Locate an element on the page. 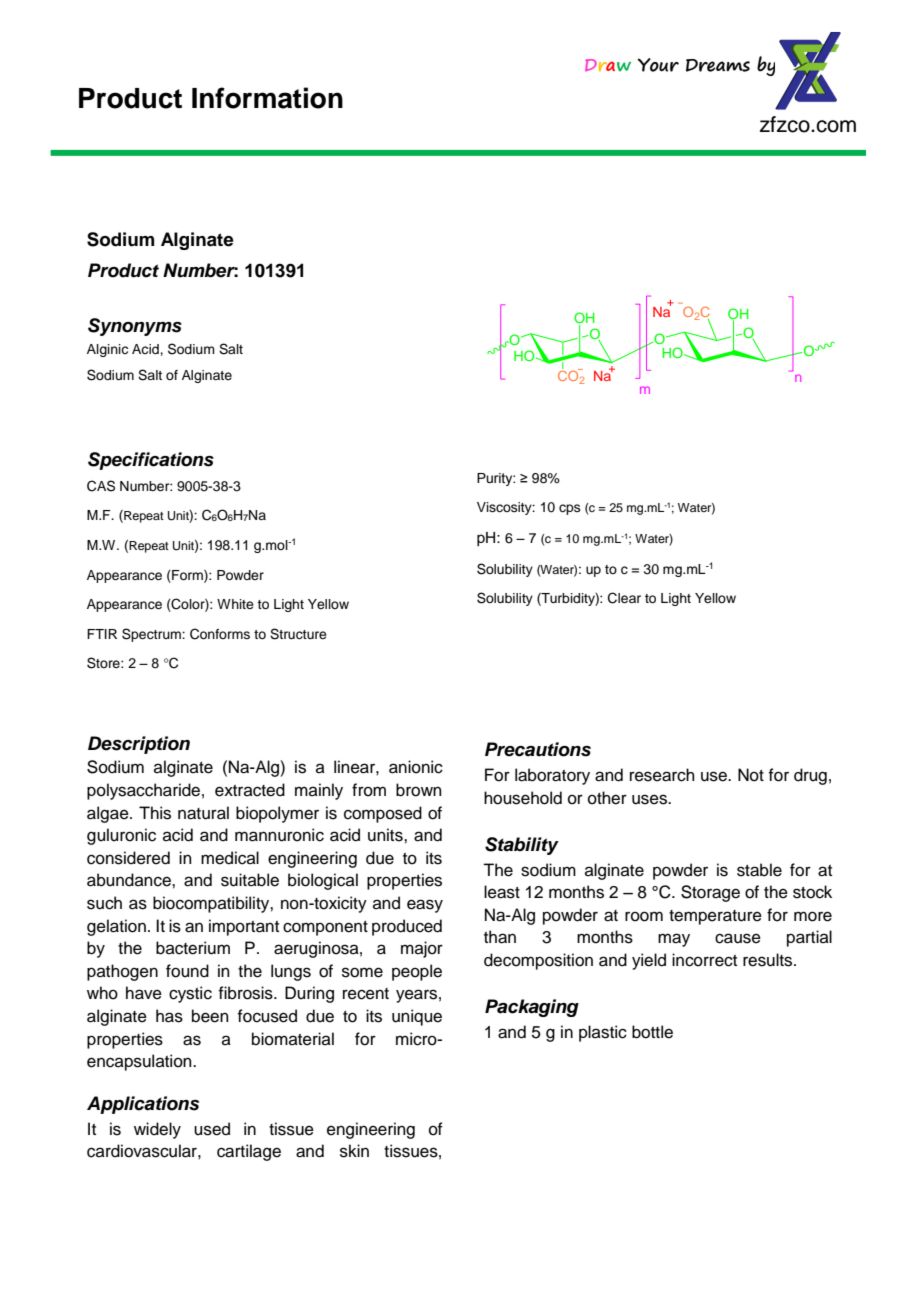 This document has height=1308, width=924. brown is located at coordinates (419, 790).
